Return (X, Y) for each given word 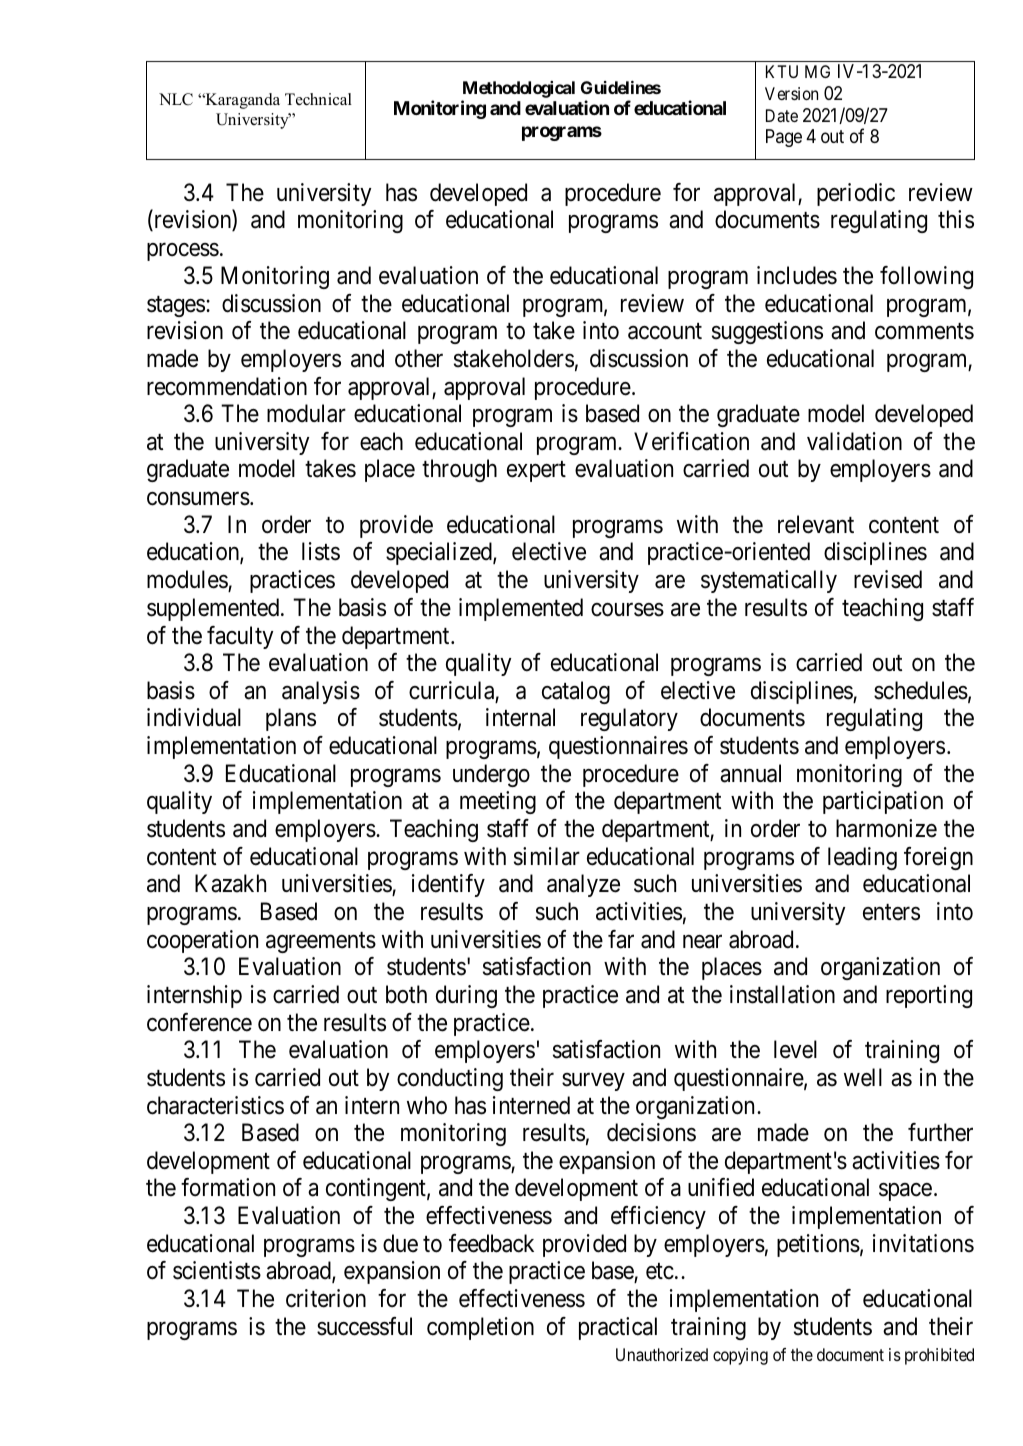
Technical (318, 99)
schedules (921, 690)
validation (854, 441)
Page (784, 138)
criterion (326, 1298)
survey (593, 1082)
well (863, 1077)
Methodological (519, 89)
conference (199, 1022)
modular (306, 413)
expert (536, 472)
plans (291, 719)
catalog (576, 692)
